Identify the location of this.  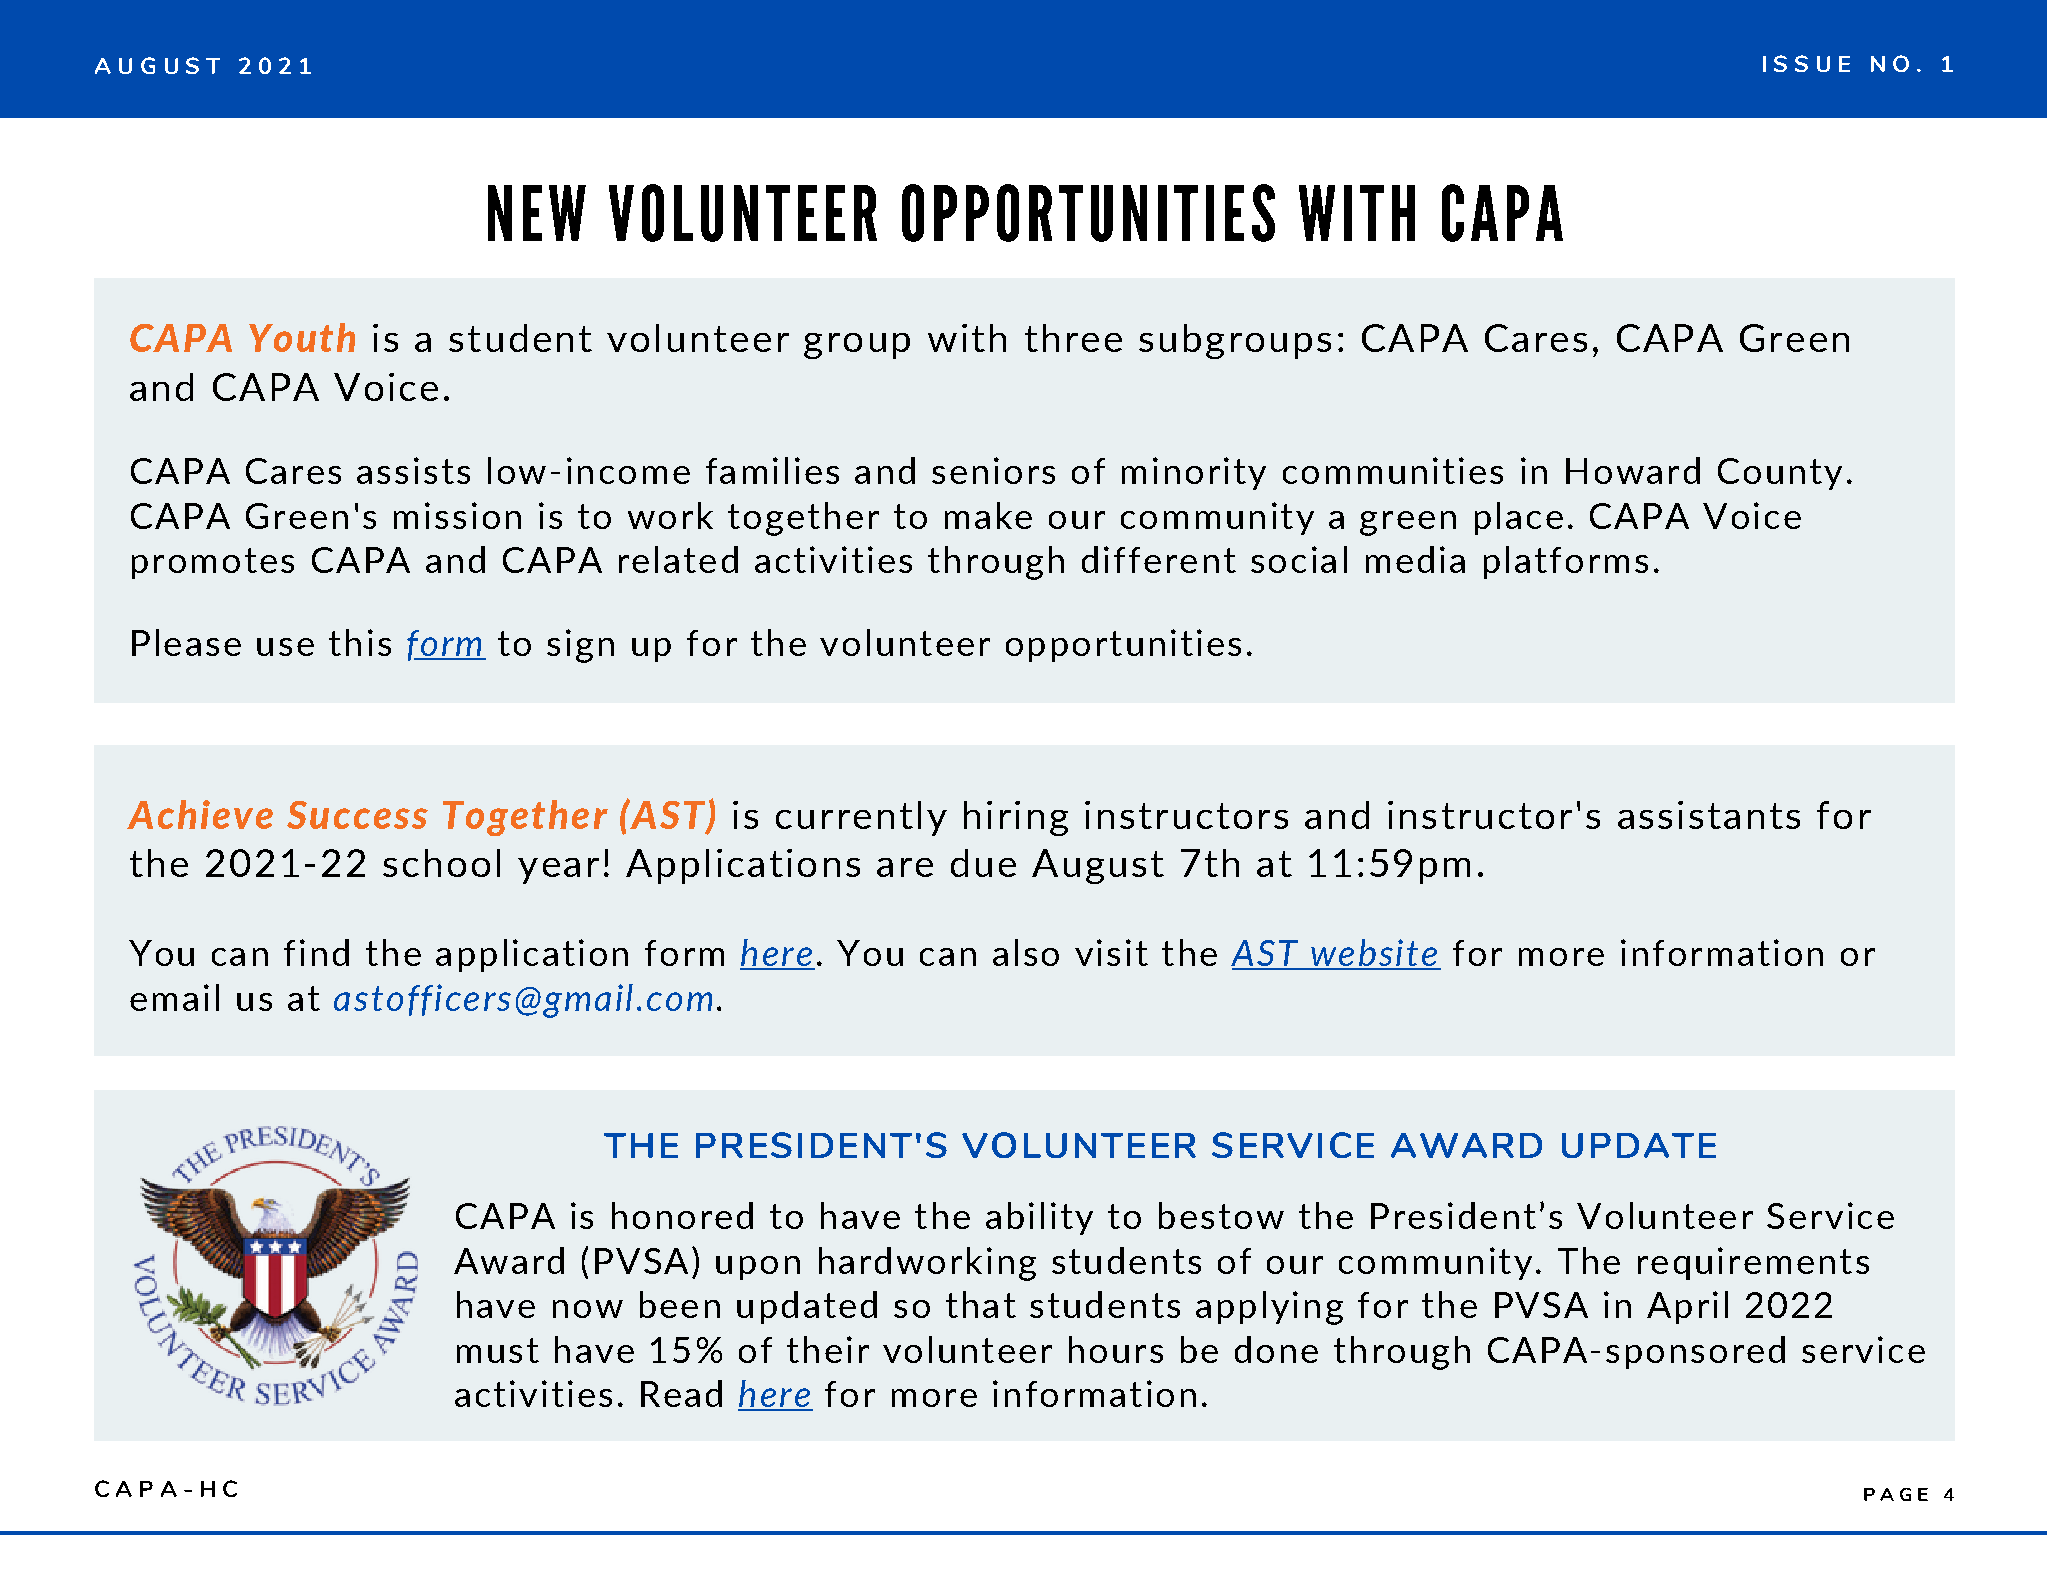
(360, 642).
